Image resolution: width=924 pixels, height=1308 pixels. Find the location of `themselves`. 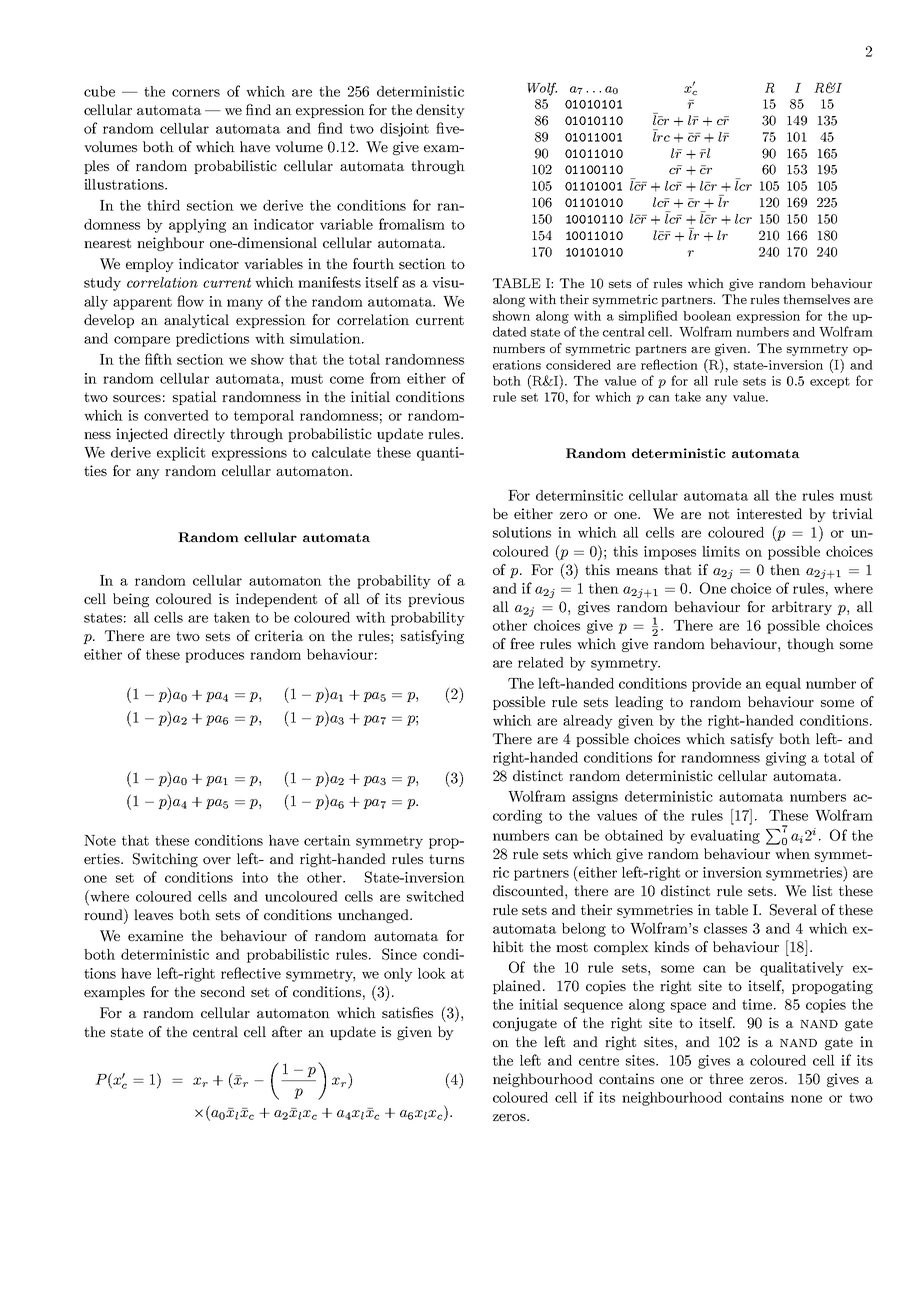

themselves is located at coordinates (816, 299).
